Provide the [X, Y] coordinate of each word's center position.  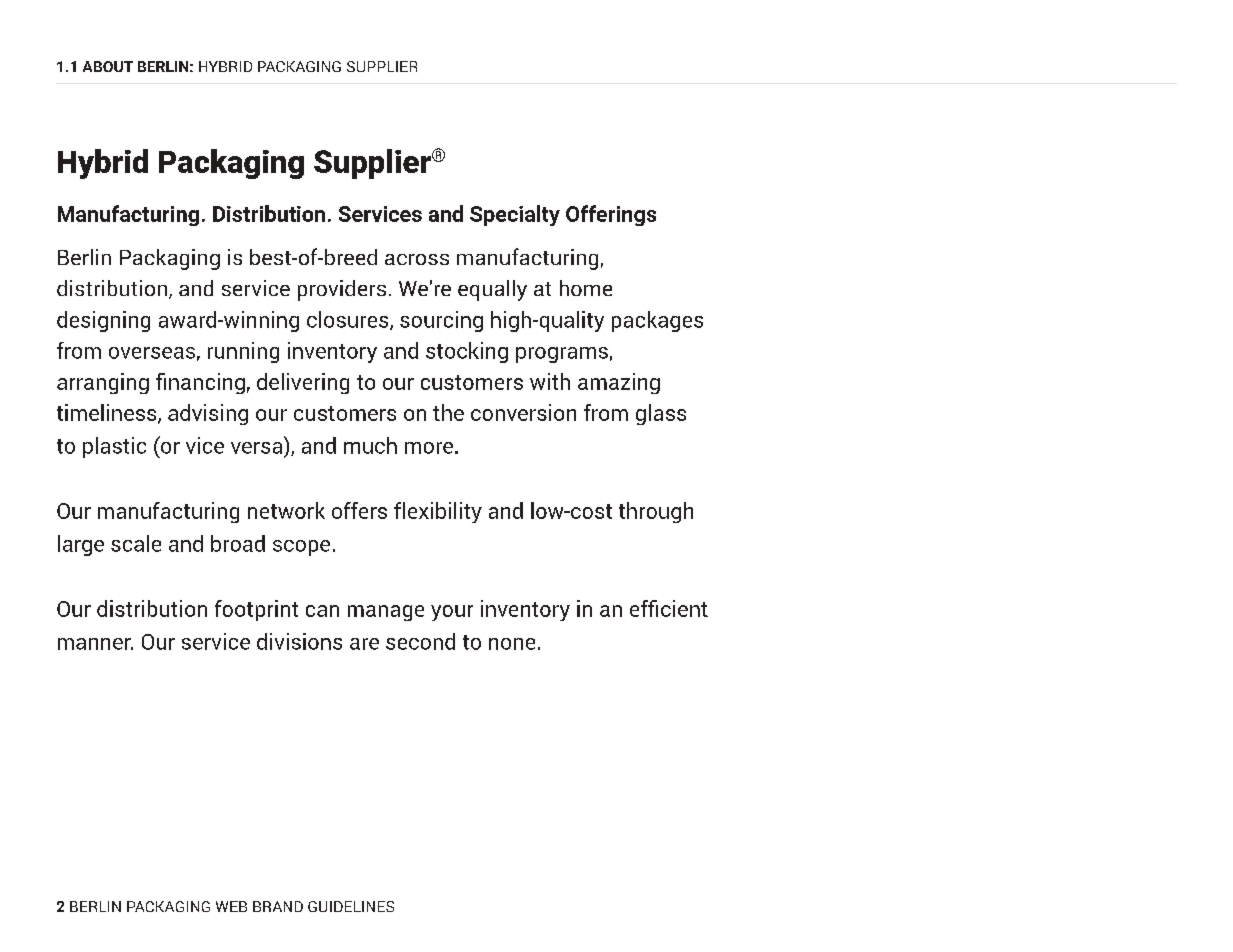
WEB [231, 906]
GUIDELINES [351, 906]
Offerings [611, 215]
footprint [256, 610]
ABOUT [108, 66]
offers [359, 510]
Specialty [515, 215]
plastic [114, 447]
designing [103, 321]
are [364, 644]
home [586, 288]
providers [342, 290]
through [656, 512]
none [512, 644]
